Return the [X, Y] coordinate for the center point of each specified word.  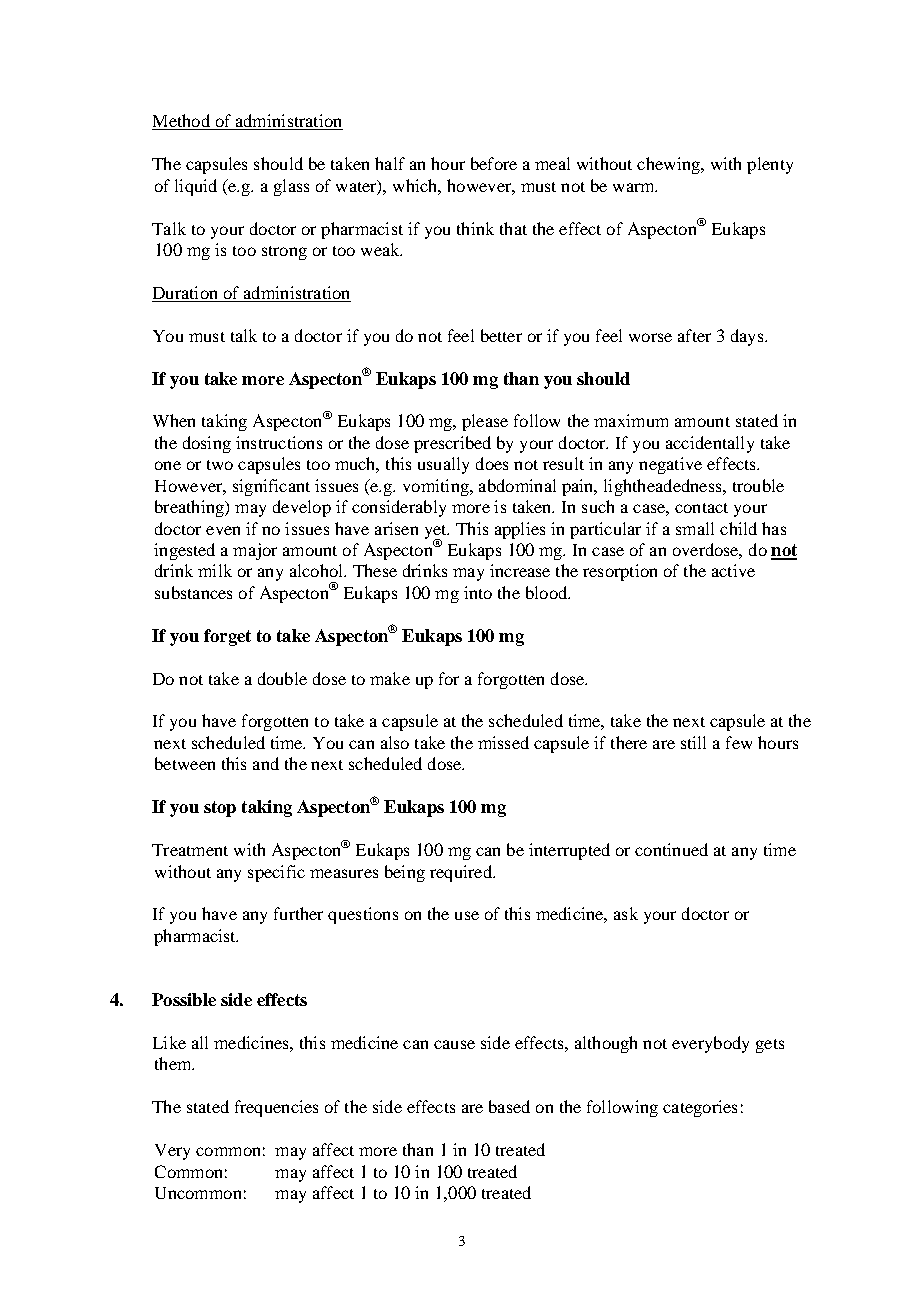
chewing [669, 165]
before [494, 163]
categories [700, 1108]
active [733, 570]
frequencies [276, 1108]
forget [227, 637]
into [478, 592]
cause [454, 1044]
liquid [196, 187]
